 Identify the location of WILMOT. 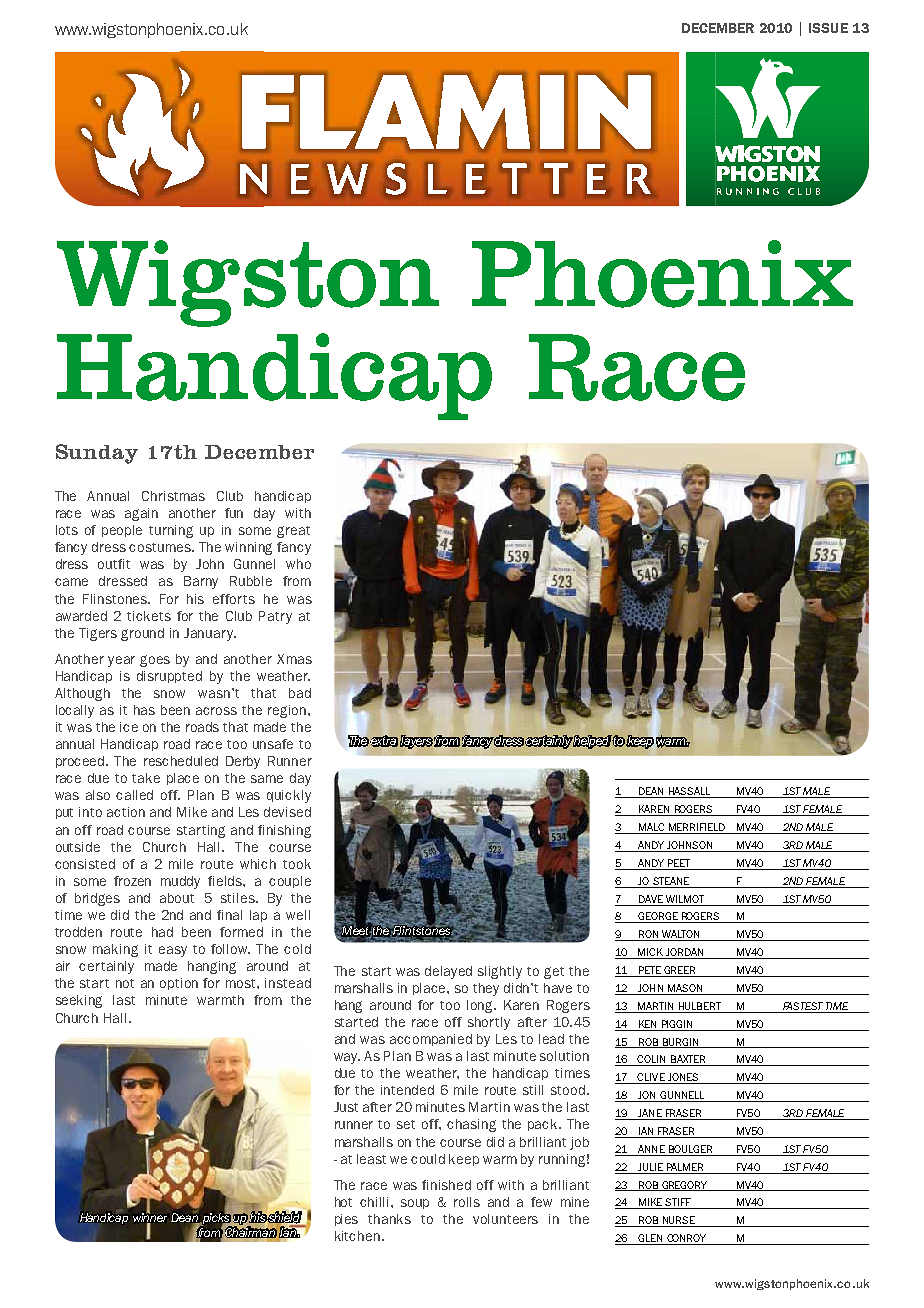
(685, 899).
